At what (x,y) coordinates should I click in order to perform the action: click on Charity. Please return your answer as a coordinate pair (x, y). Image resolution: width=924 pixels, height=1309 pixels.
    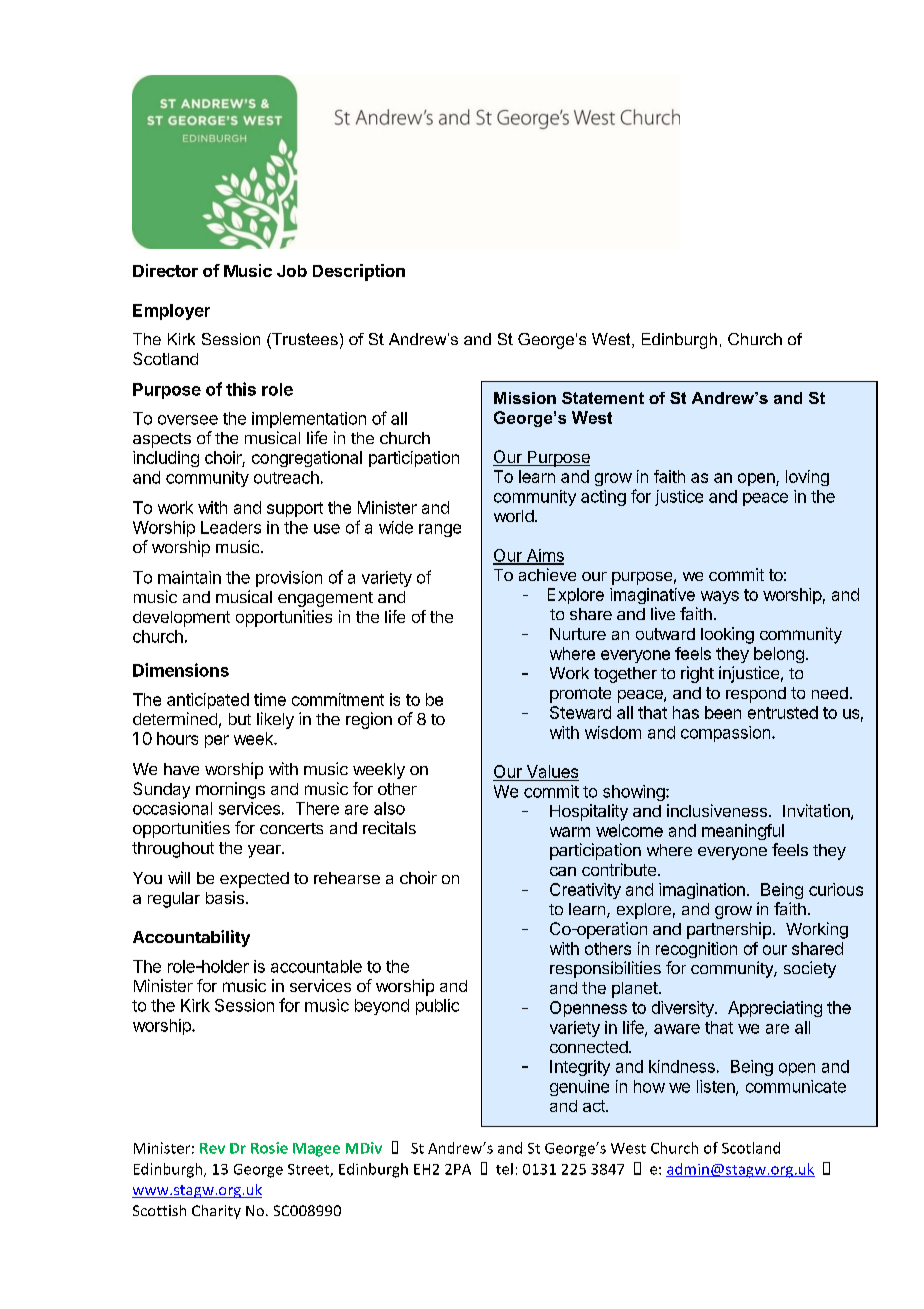
    Looking at the image, I should click on (216, 1212).
